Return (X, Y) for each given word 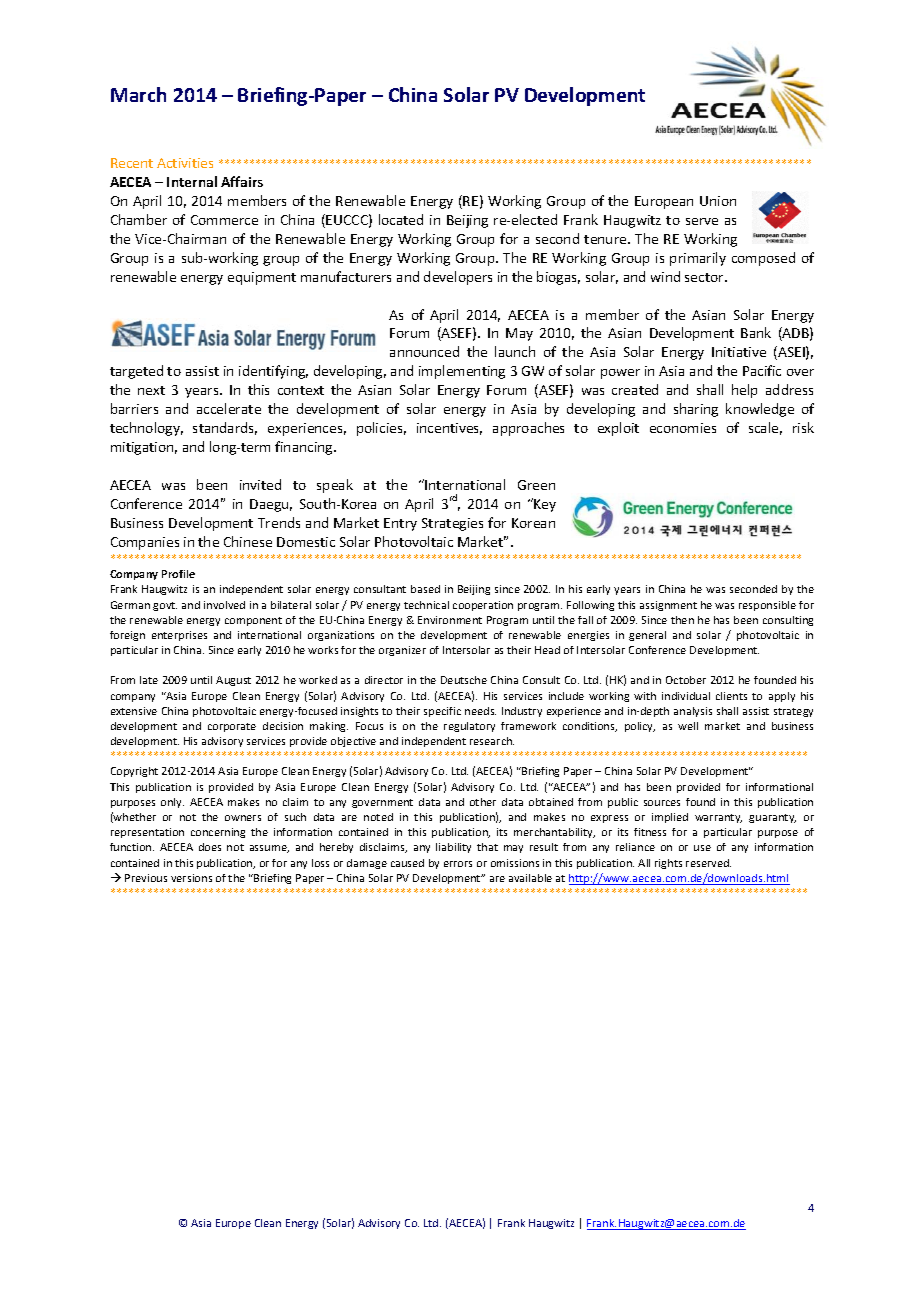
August (233, 681)
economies (683, 428)
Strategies (452, 524)
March (138, 94)
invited (260, 484)
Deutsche (464, 680)
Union (718, 201)
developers (458, 278)
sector (705, 277)
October (686, 680)
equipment (262, 278)
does (210, 847)
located (401, 219)
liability (453, 848)
